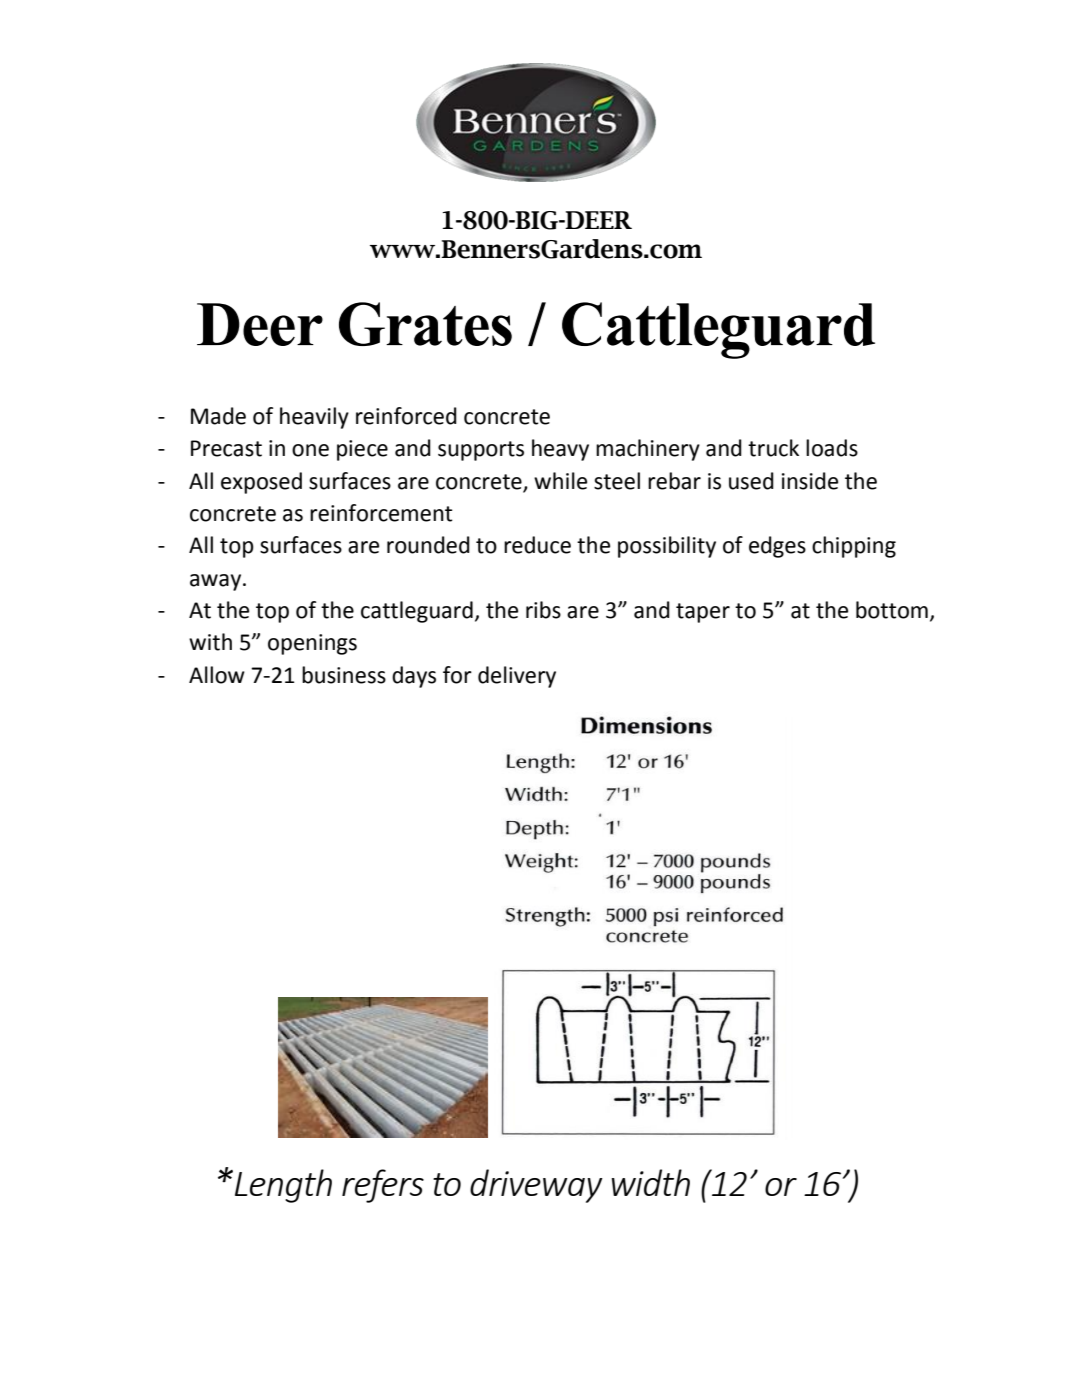  What do you see at coordinates (703, 613) in the page?
I see `taper` at bounding box center [703, 613].
